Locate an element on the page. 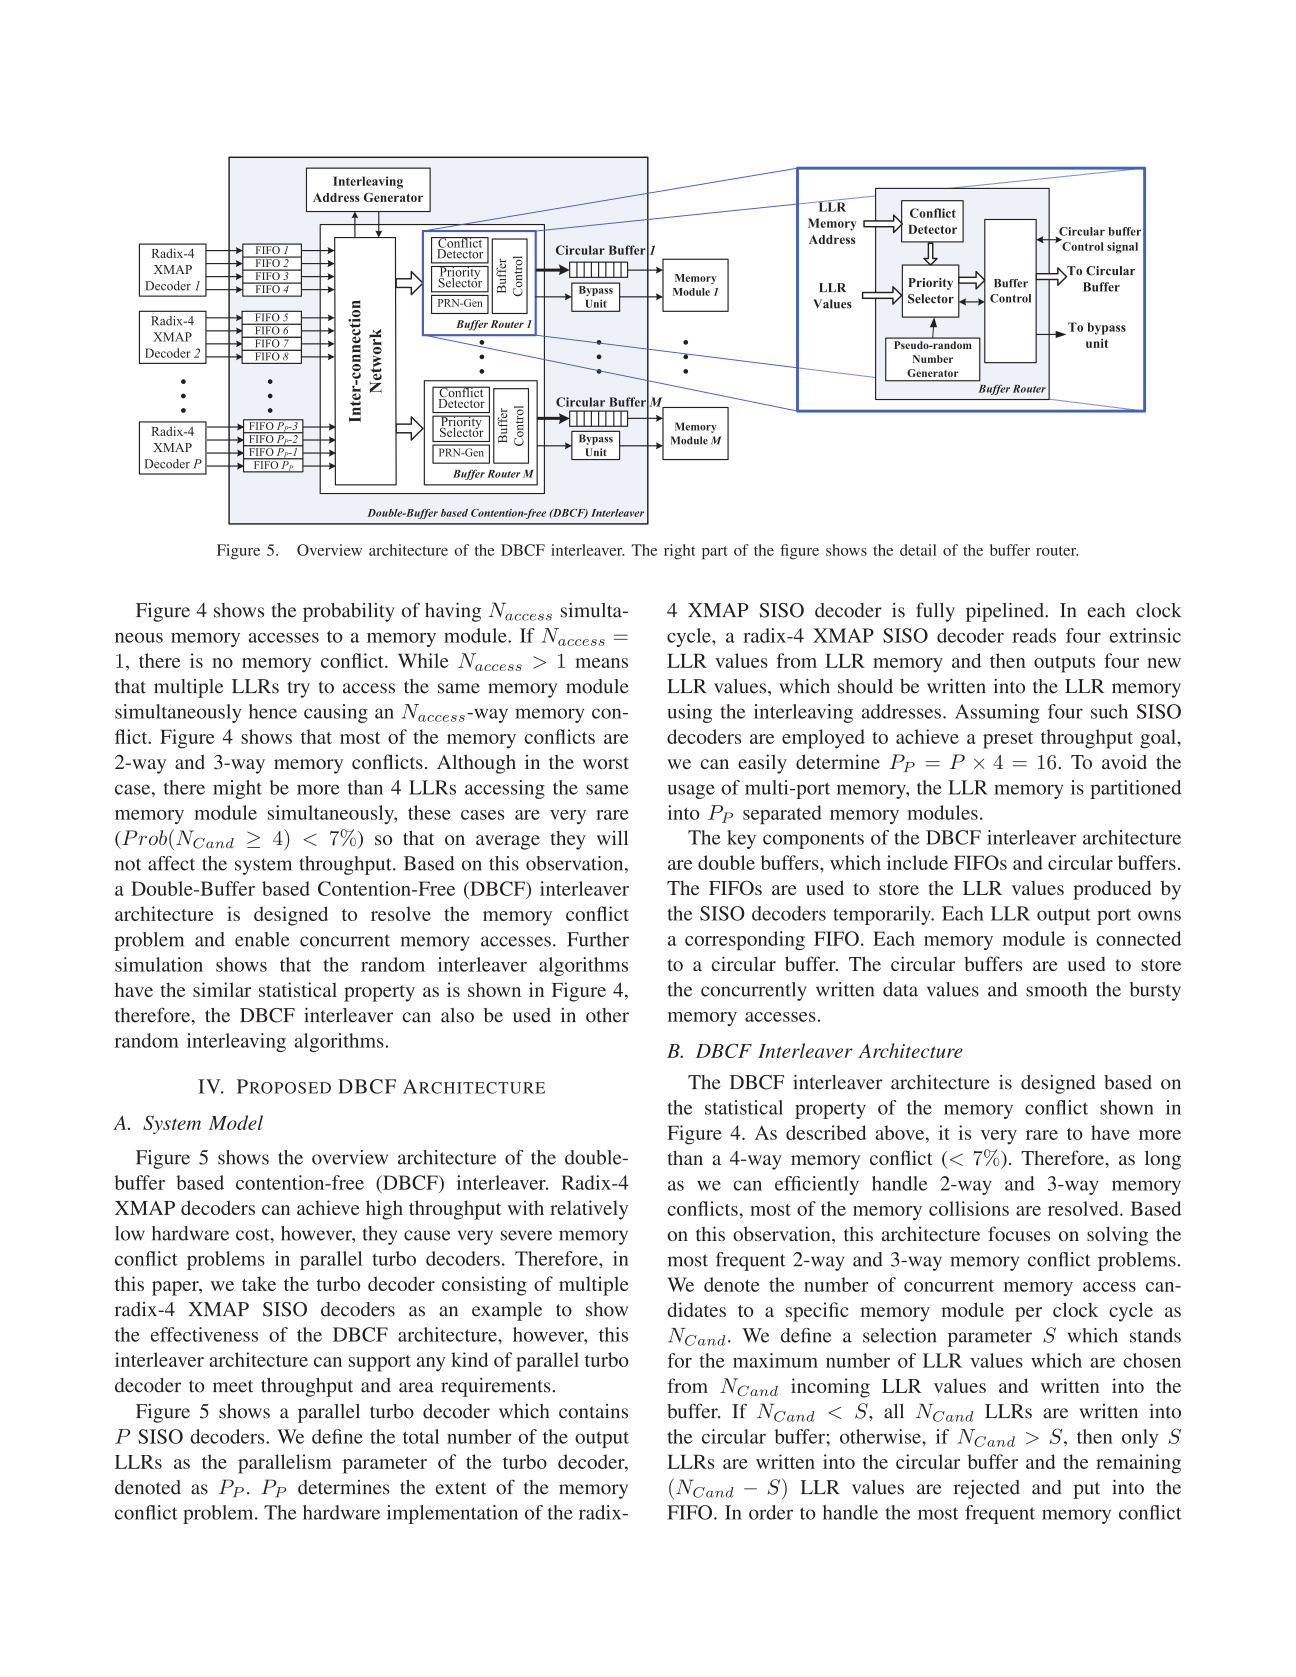 The width and height of the page is (1296, 1677). collisions is located at coordinates (969, 1208).
